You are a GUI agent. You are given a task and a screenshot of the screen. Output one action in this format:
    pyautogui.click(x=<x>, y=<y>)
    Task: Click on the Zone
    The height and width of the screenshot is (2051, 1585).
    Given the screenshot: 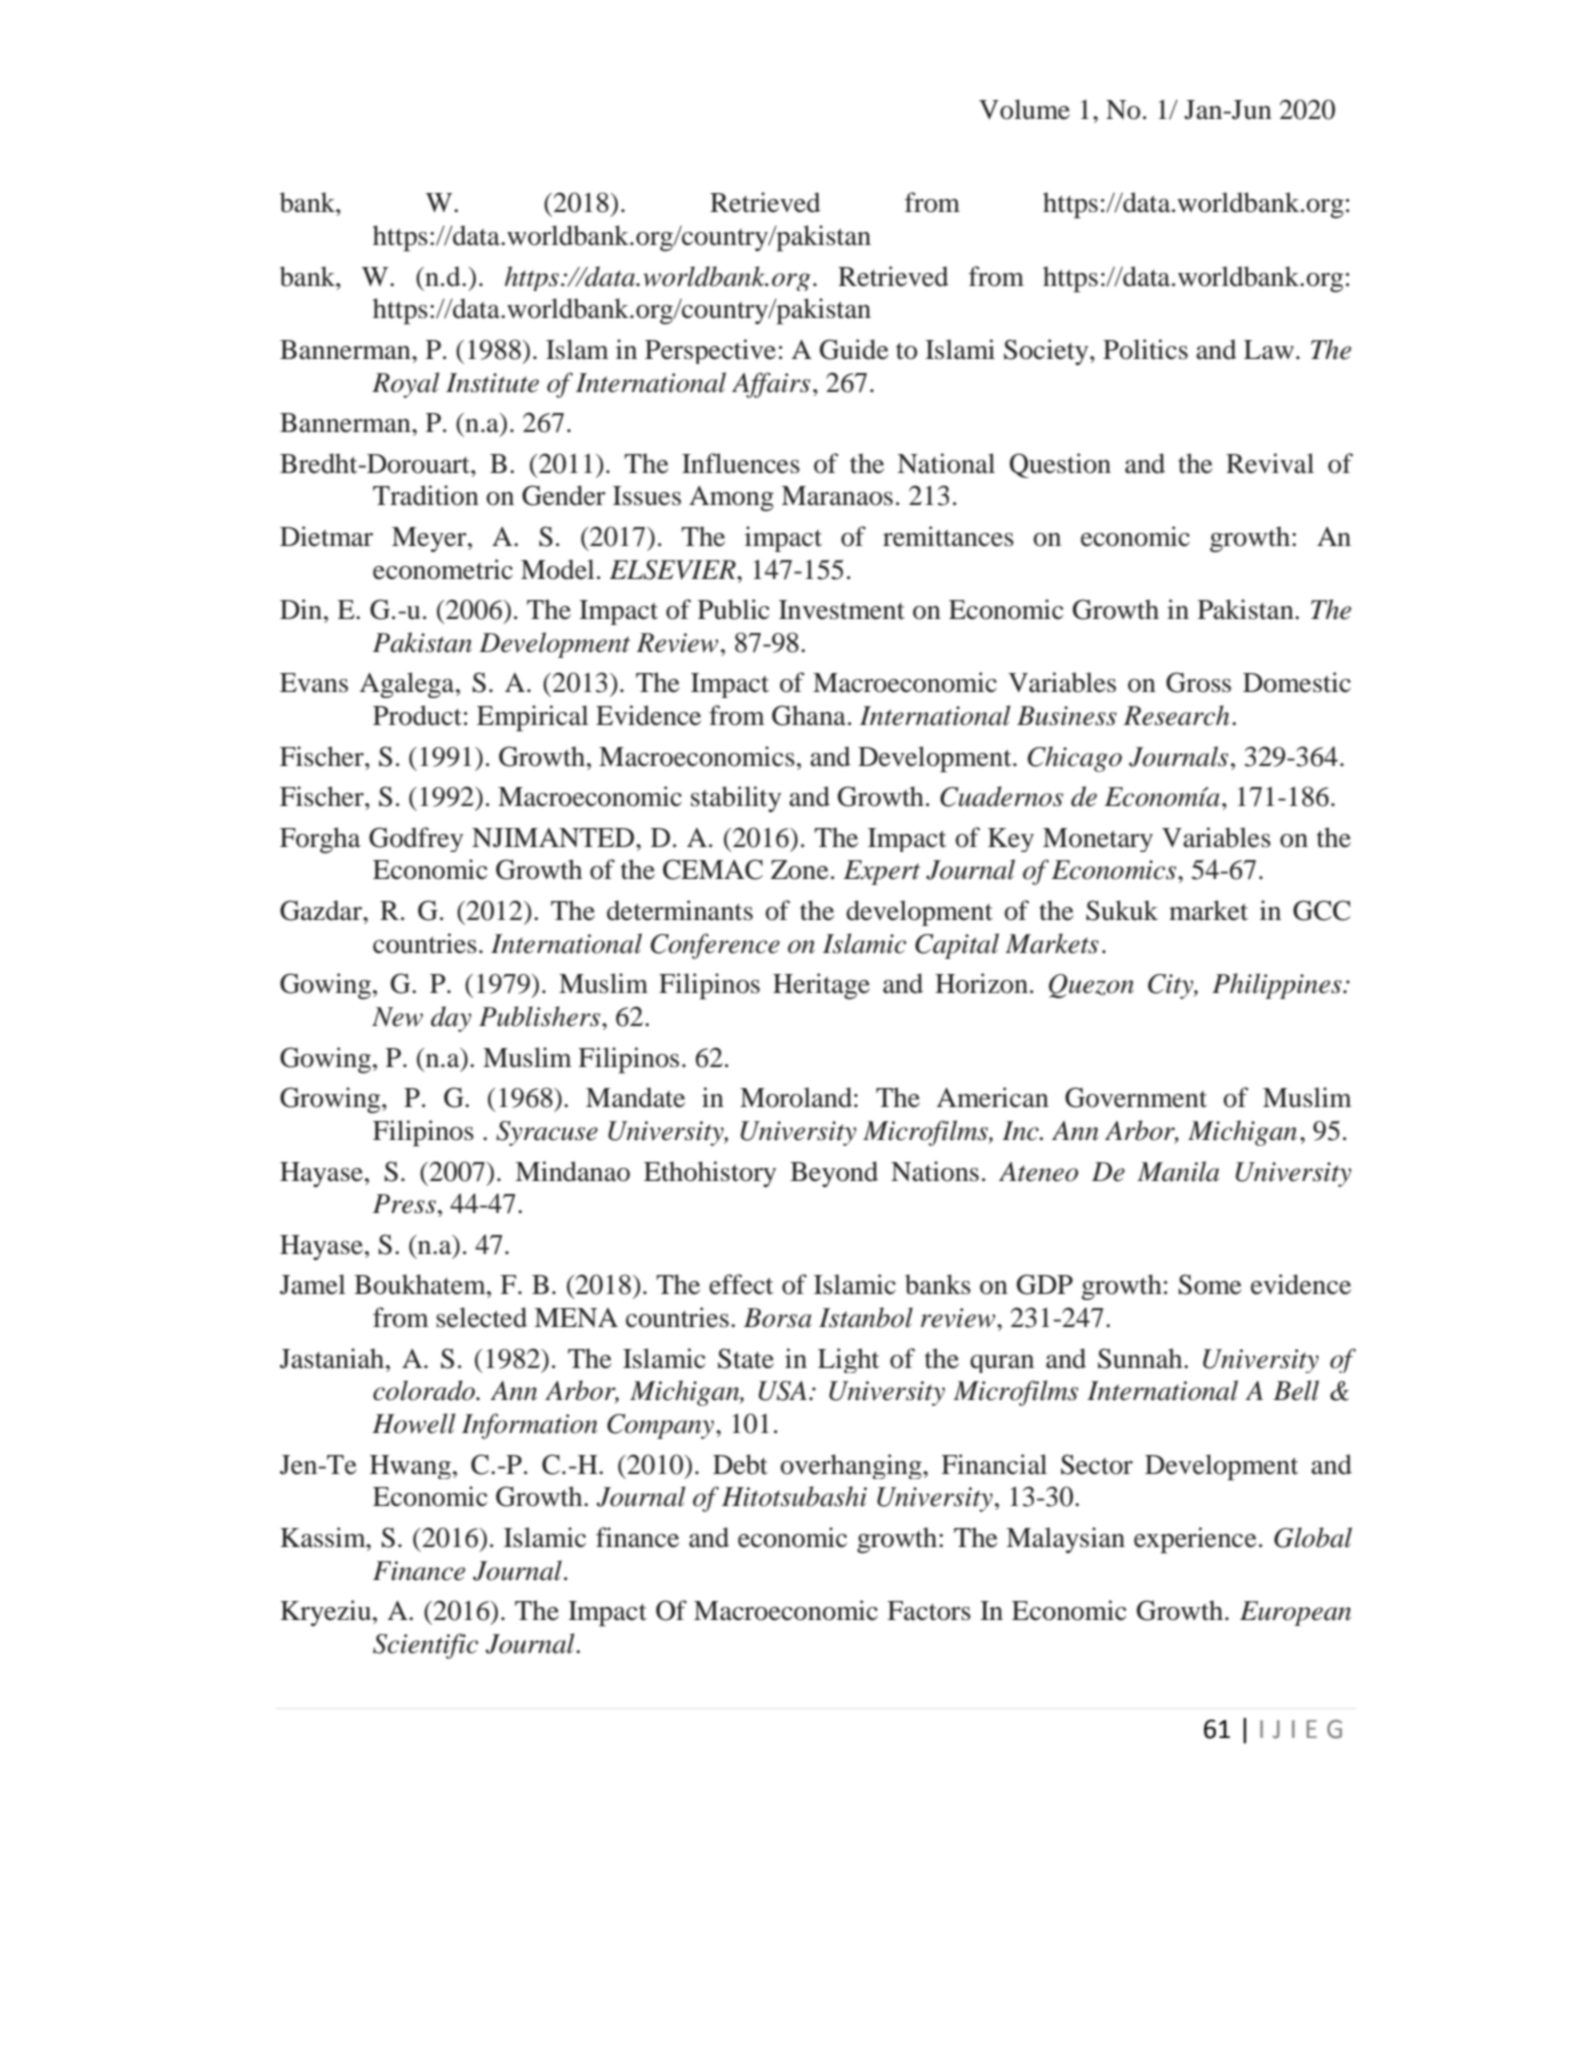 What is the action you would take?
    pyautogui.click(x=800, y=870)
